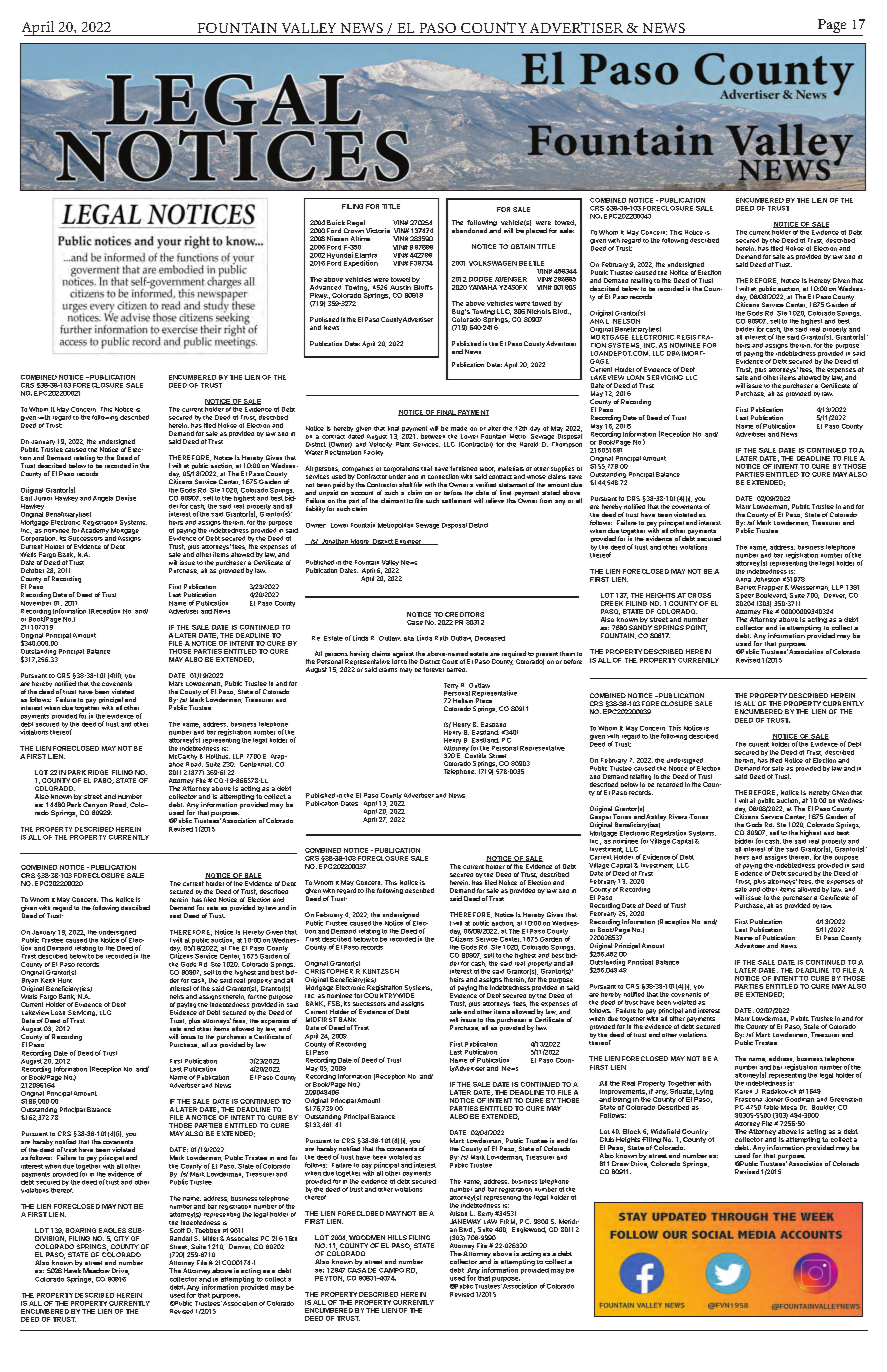 The image size is (887, 1372). I want to click on settlement, so click(456, 500).
